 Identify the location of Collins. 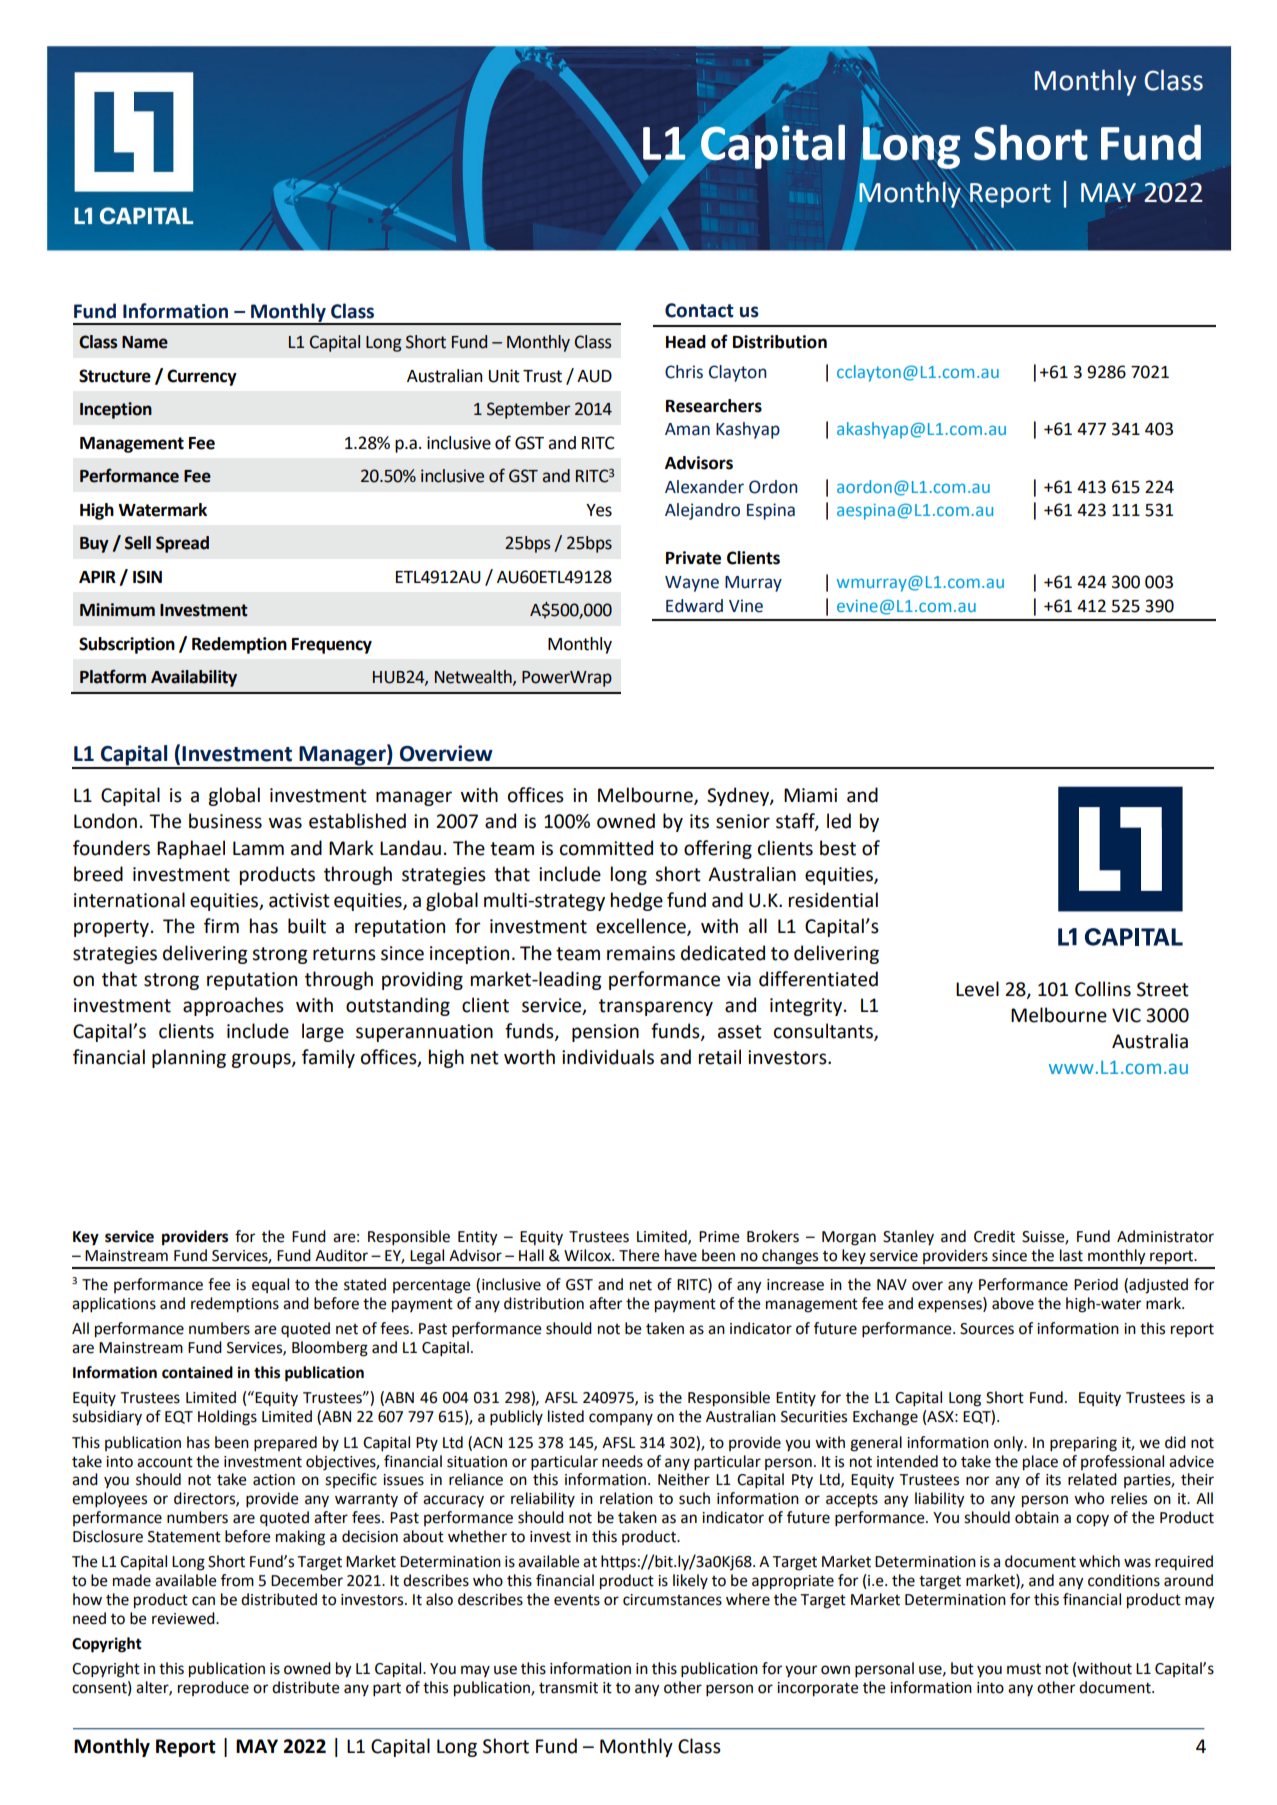
(1103, 989).
